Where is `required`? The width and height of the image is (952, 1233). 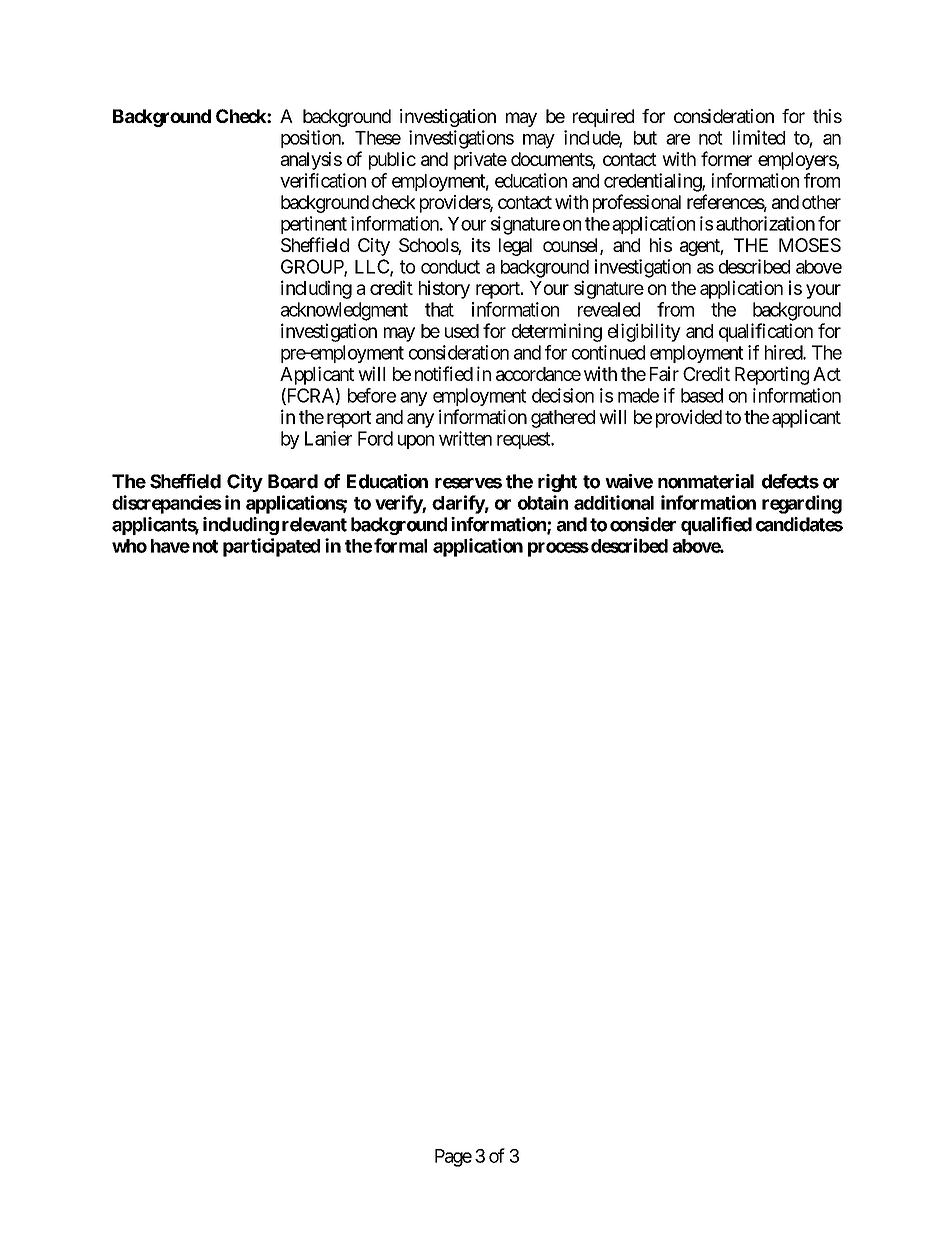 required is located at coordinates (603, 118).
